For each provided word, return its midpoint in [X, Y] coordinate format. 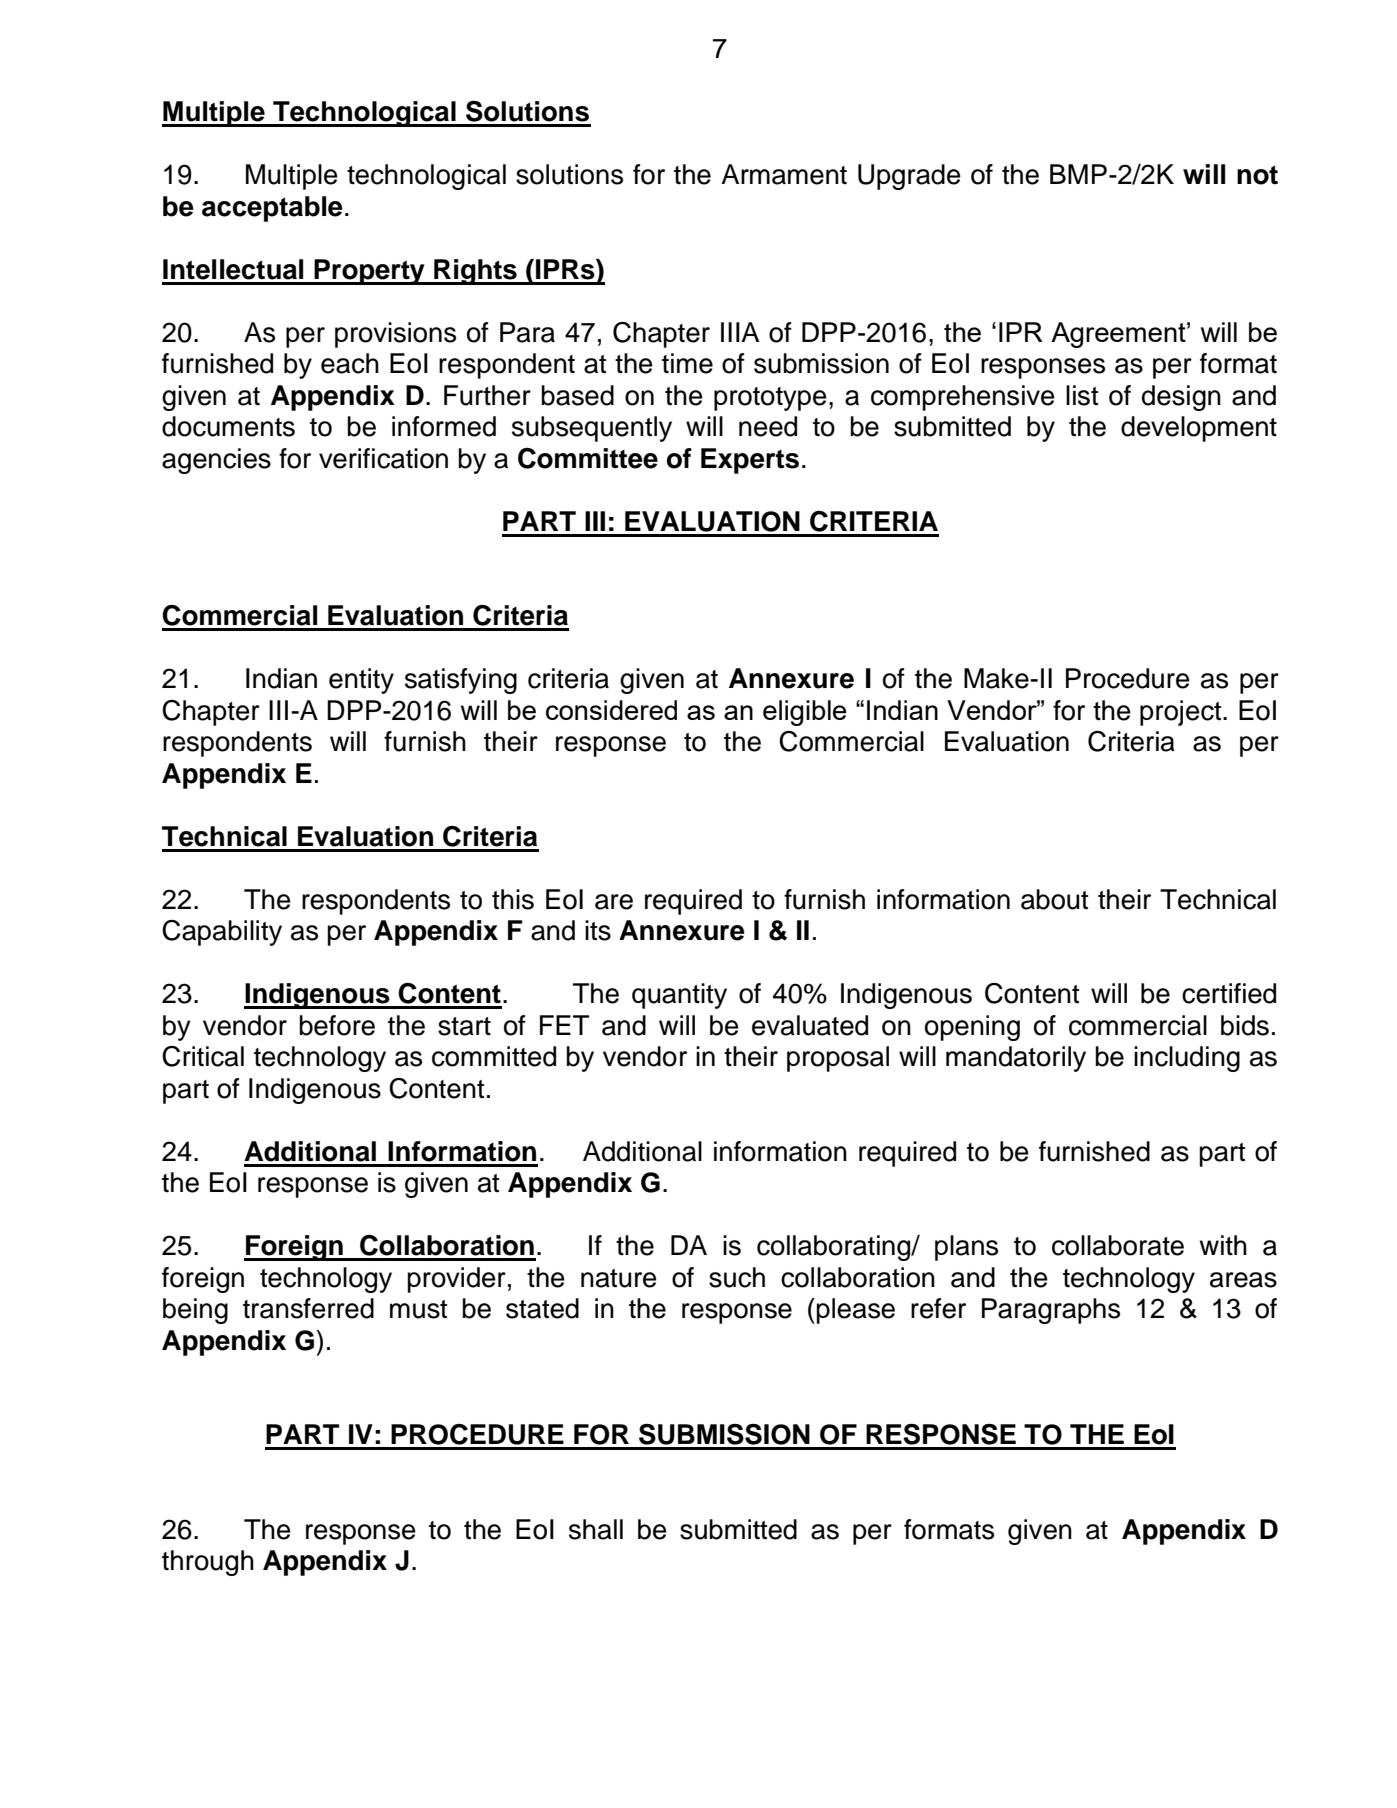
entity [361, 681]
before [337, 1025]
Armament [784, 174]
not [1257, 175]
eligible [805, 713]
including [1187, 1059]
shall [596, 1529]
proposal [838, 1059]
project [1182, 713]
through [208, 1563]
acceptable [272, 209]
